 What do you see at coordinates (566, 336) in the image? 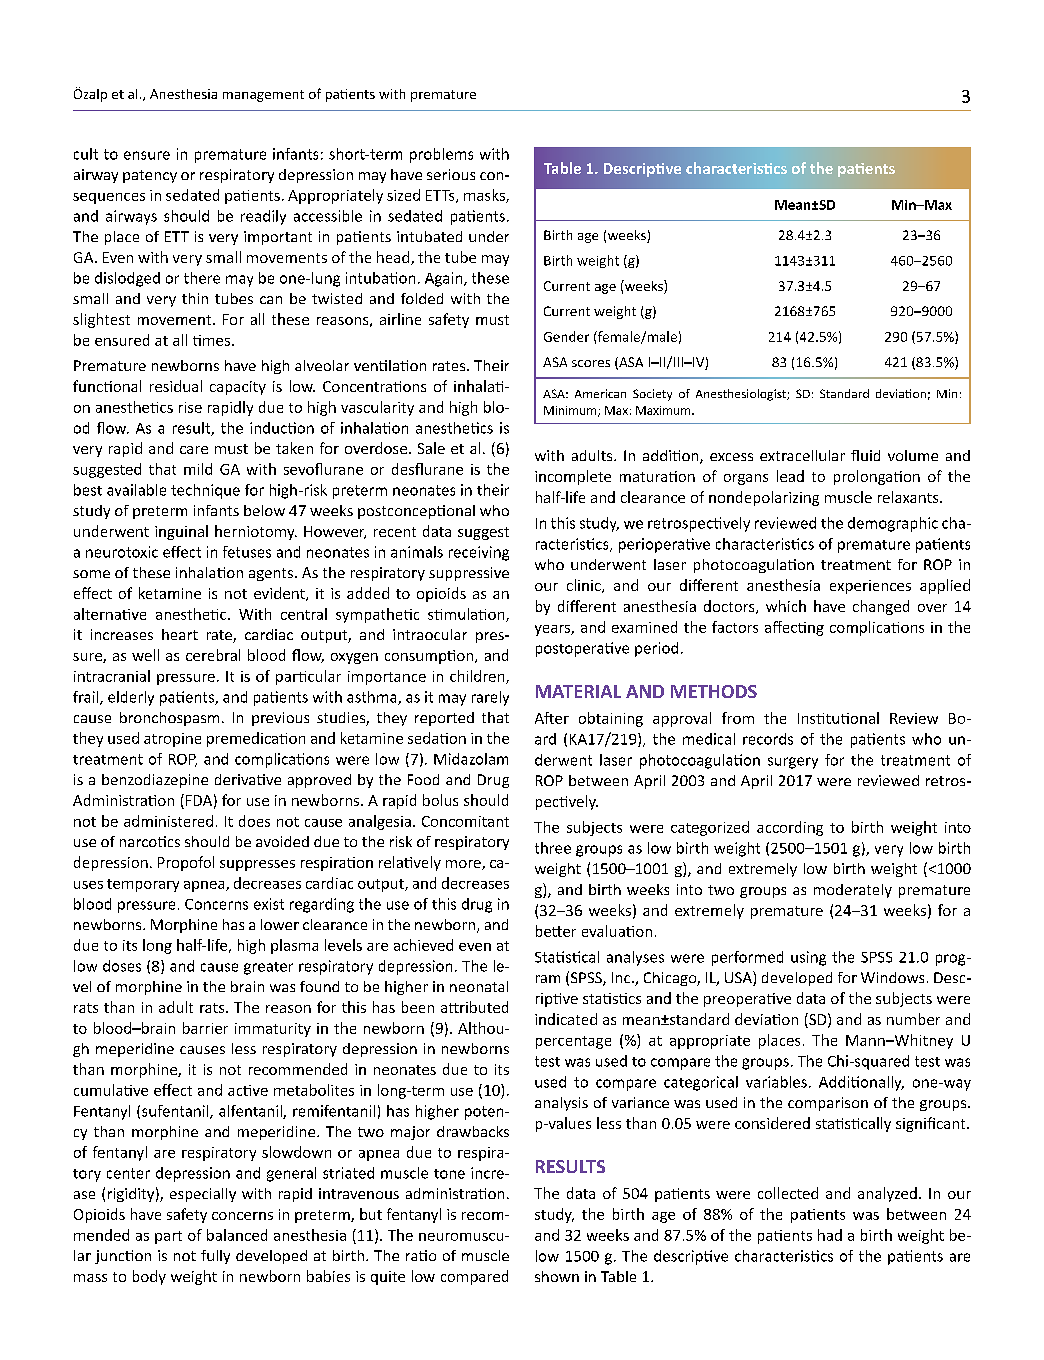
I see `Gender` at bounding box center [566, 336].
